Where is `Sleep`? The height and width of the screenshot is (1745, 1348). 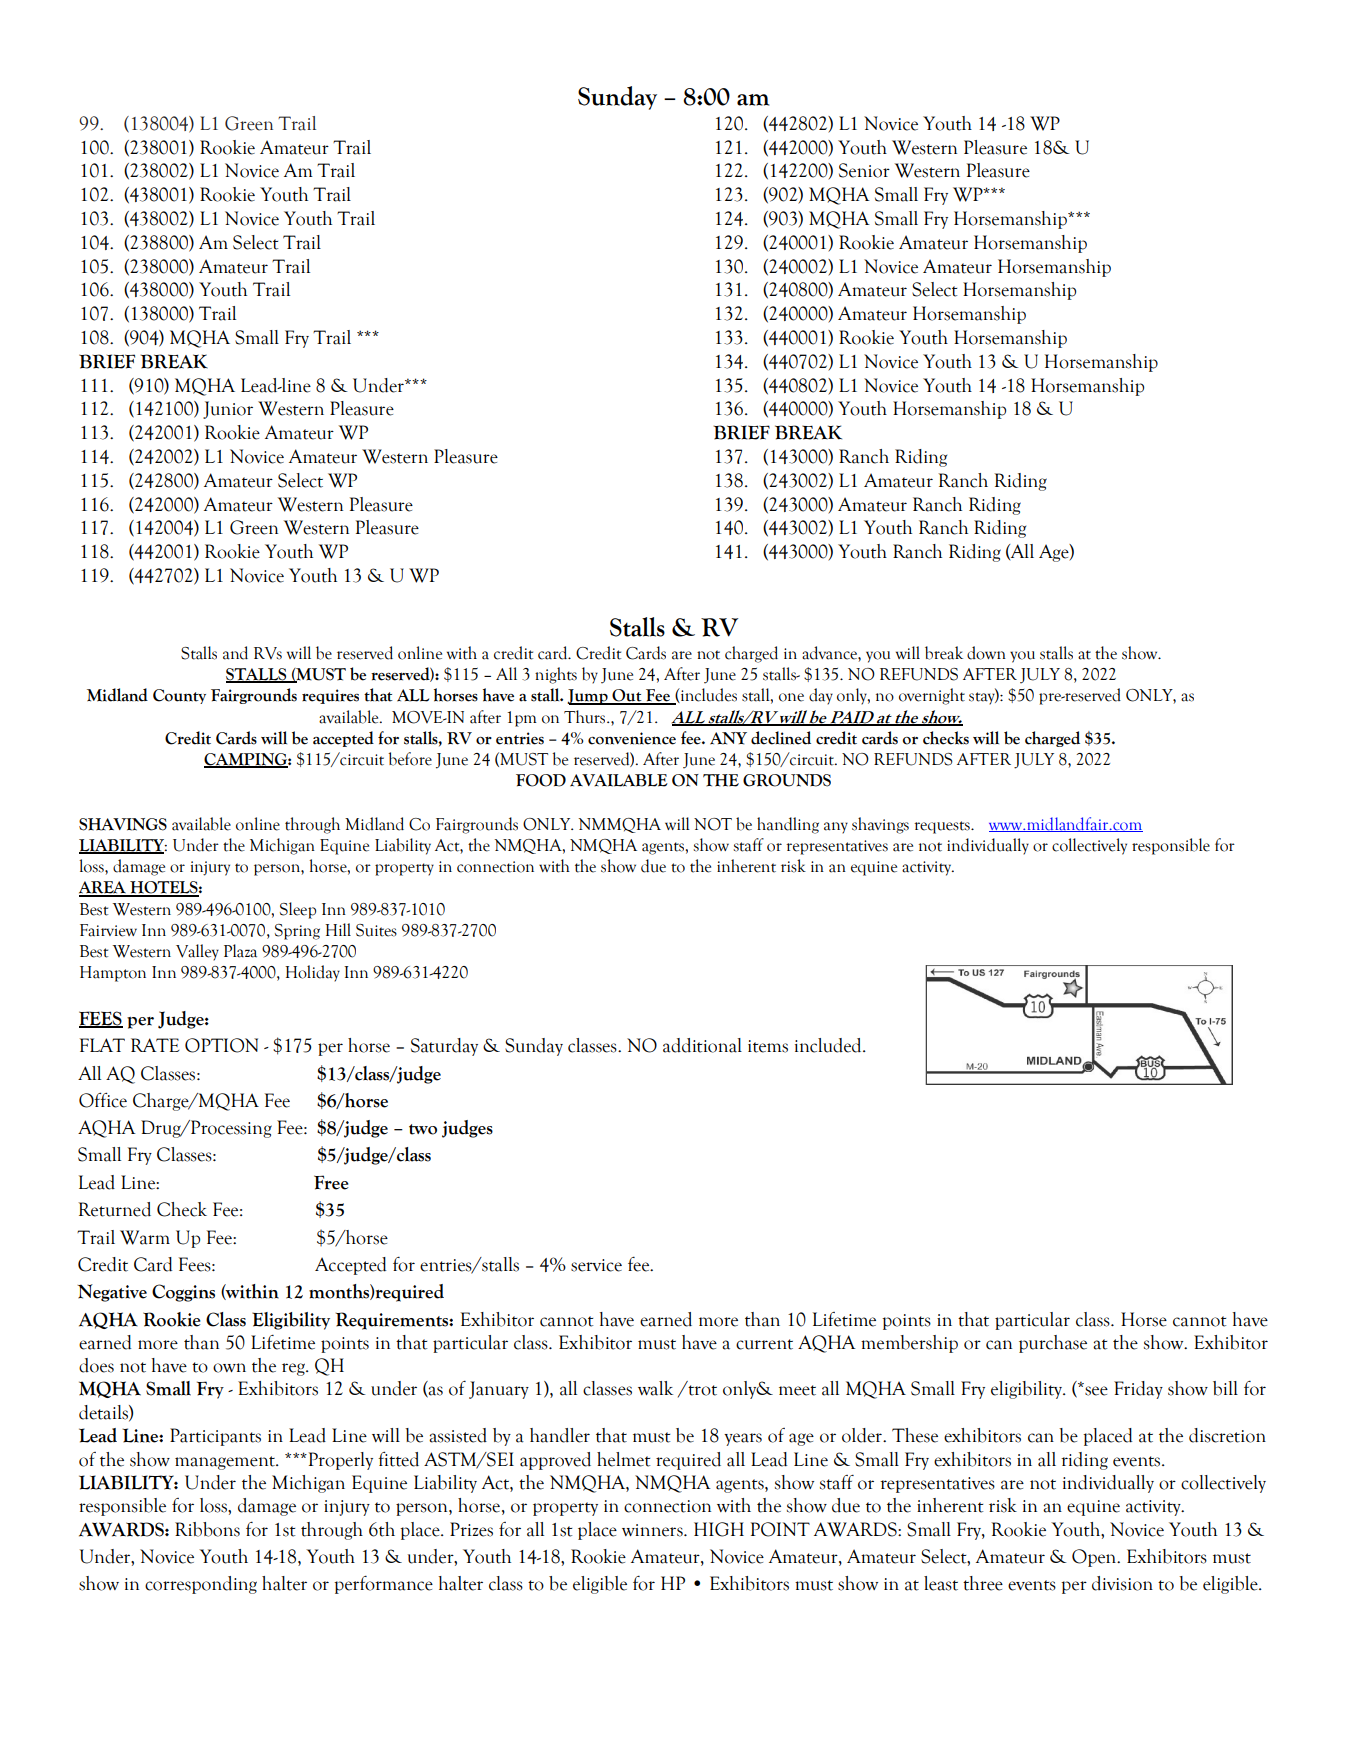 Sleep is located at coordinates (298, 910).
